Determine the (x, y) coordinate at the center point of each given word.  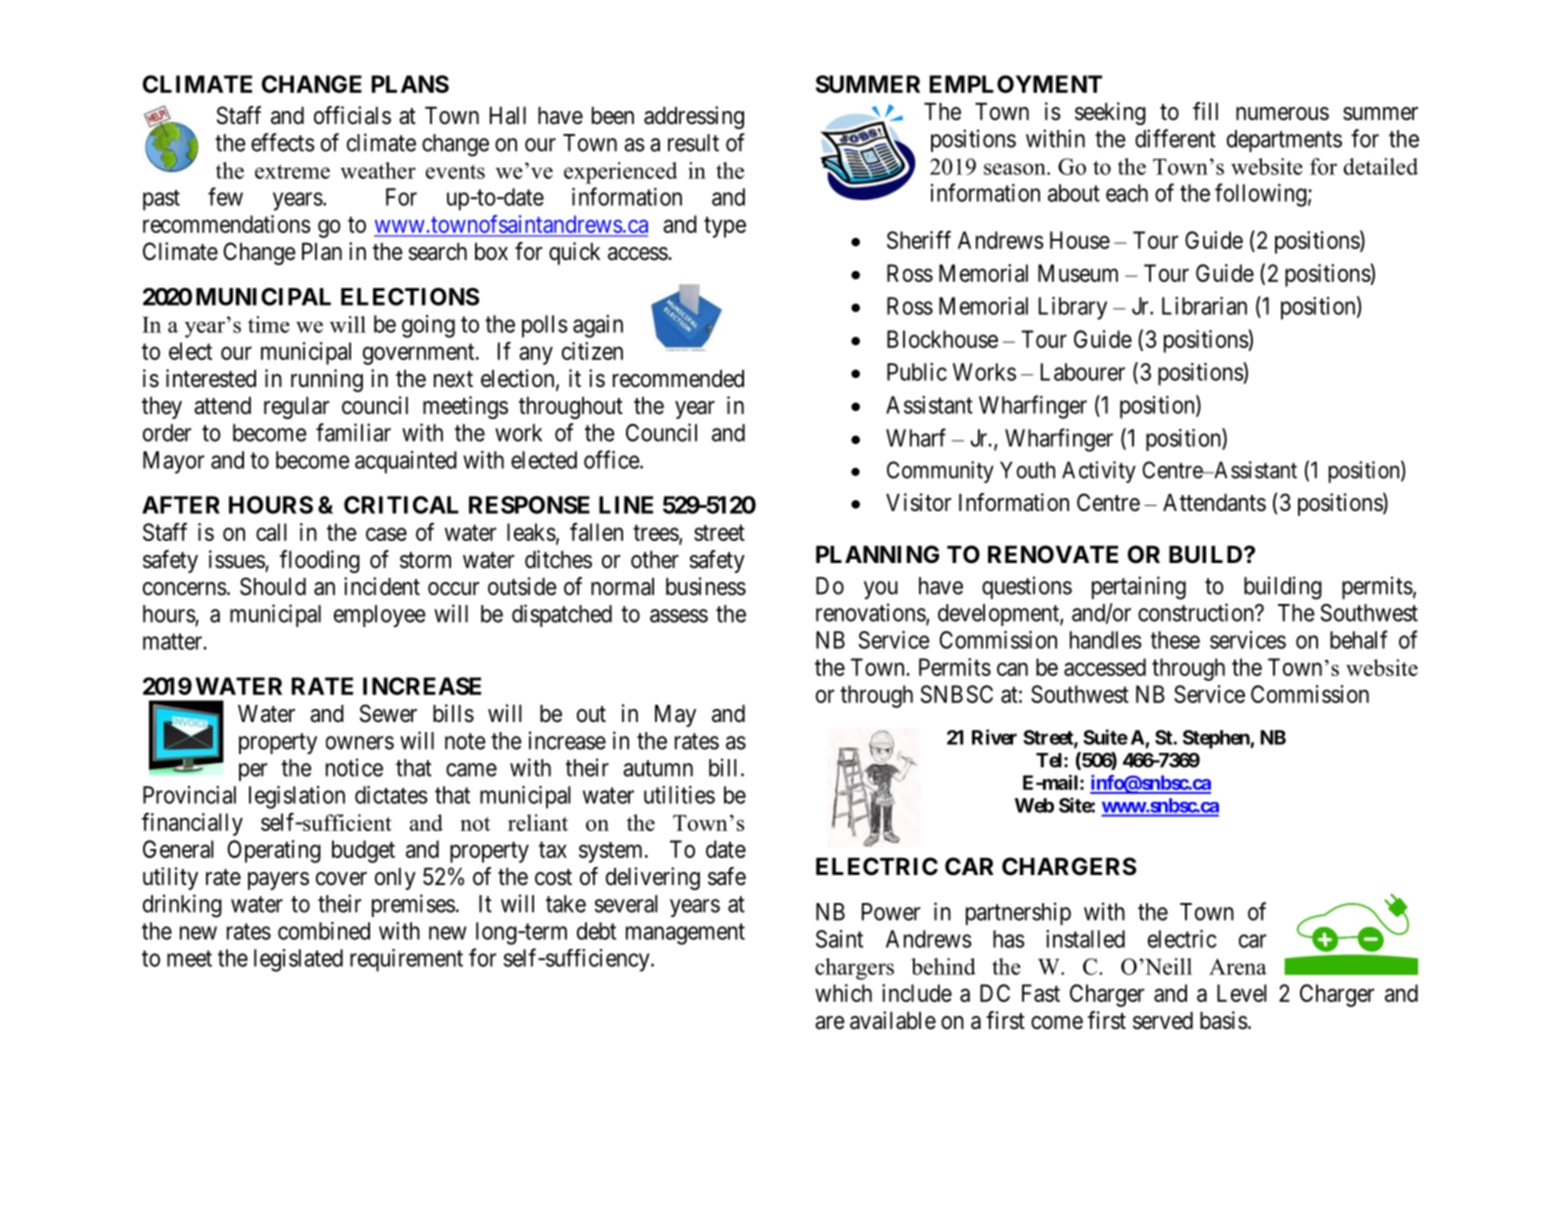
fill (1205, 111)
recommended (678, 379)
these (1175, 640)
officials (352, 115)
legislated (298, 960)
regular (296, 408)
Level (1242, 993)
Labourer (1083, 372)
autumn (658, 768)
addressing (694, 117)
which (843, 993)
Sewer (388, 713)
